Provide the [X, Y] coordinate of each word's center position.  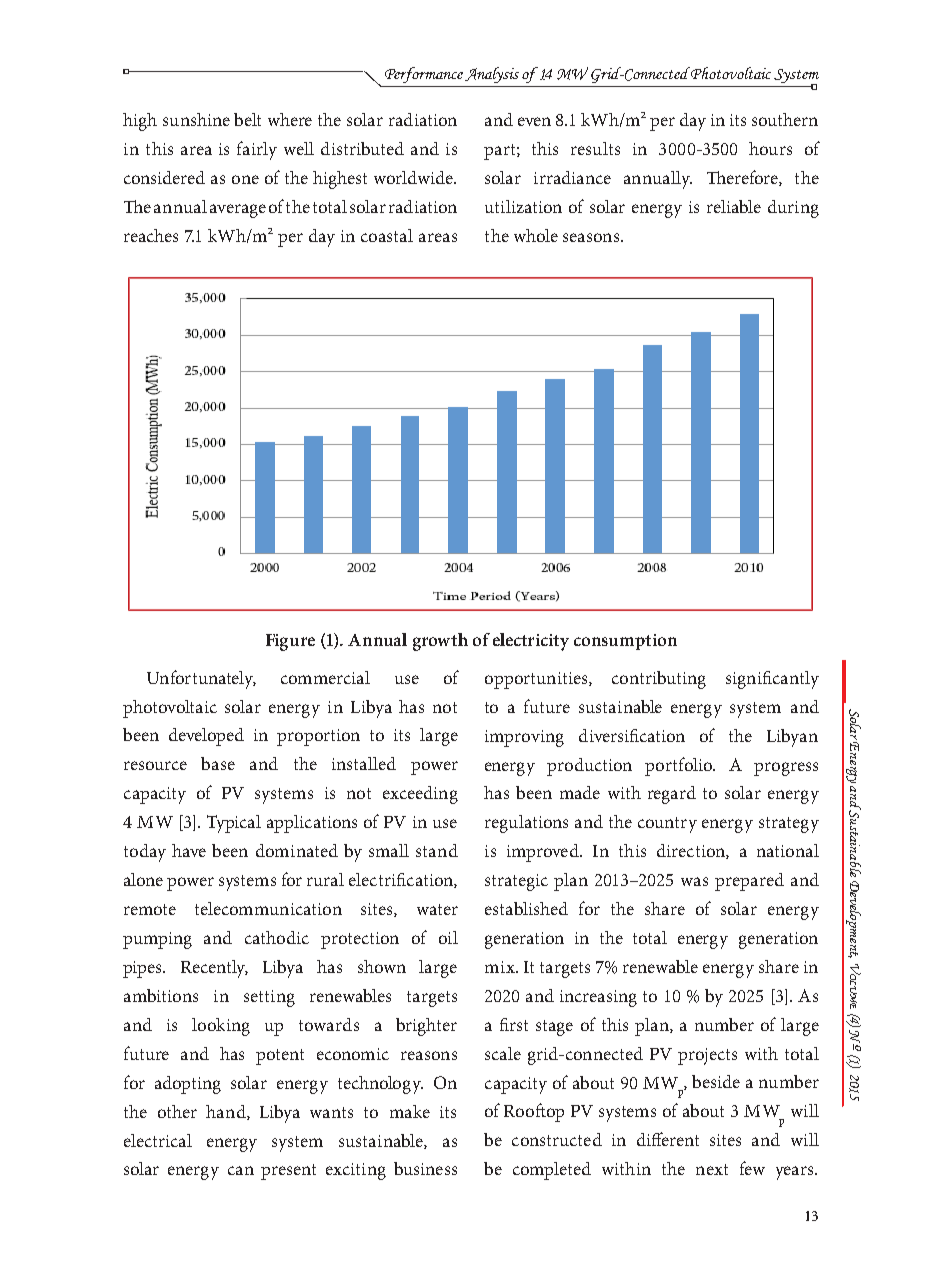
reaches [151, 235]
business [425, 1168]
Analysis [492, 75]
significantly [772, 680]
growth [440, 642]
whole [536, 235]
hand [227, 1112]
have [189, 850]
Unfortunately [201, 679]
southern [785, 119]
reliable [734, 206]
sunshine [196, 119]
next [712, 1169]
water [437, 909]
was [694, 881]
